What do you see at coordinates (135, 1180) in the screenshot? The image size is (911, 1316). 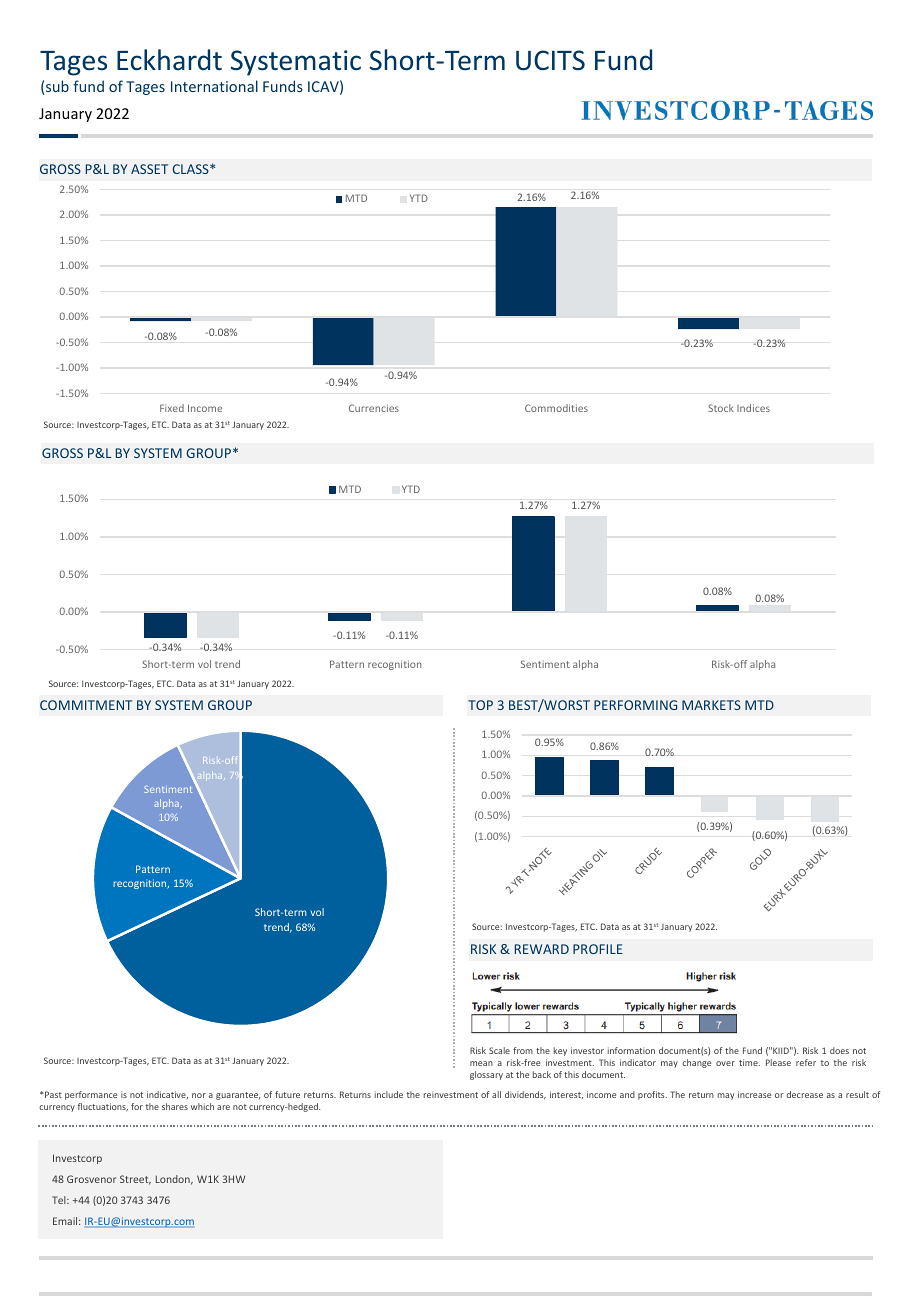 I see `Street` at bounding box center [135, 1180].
